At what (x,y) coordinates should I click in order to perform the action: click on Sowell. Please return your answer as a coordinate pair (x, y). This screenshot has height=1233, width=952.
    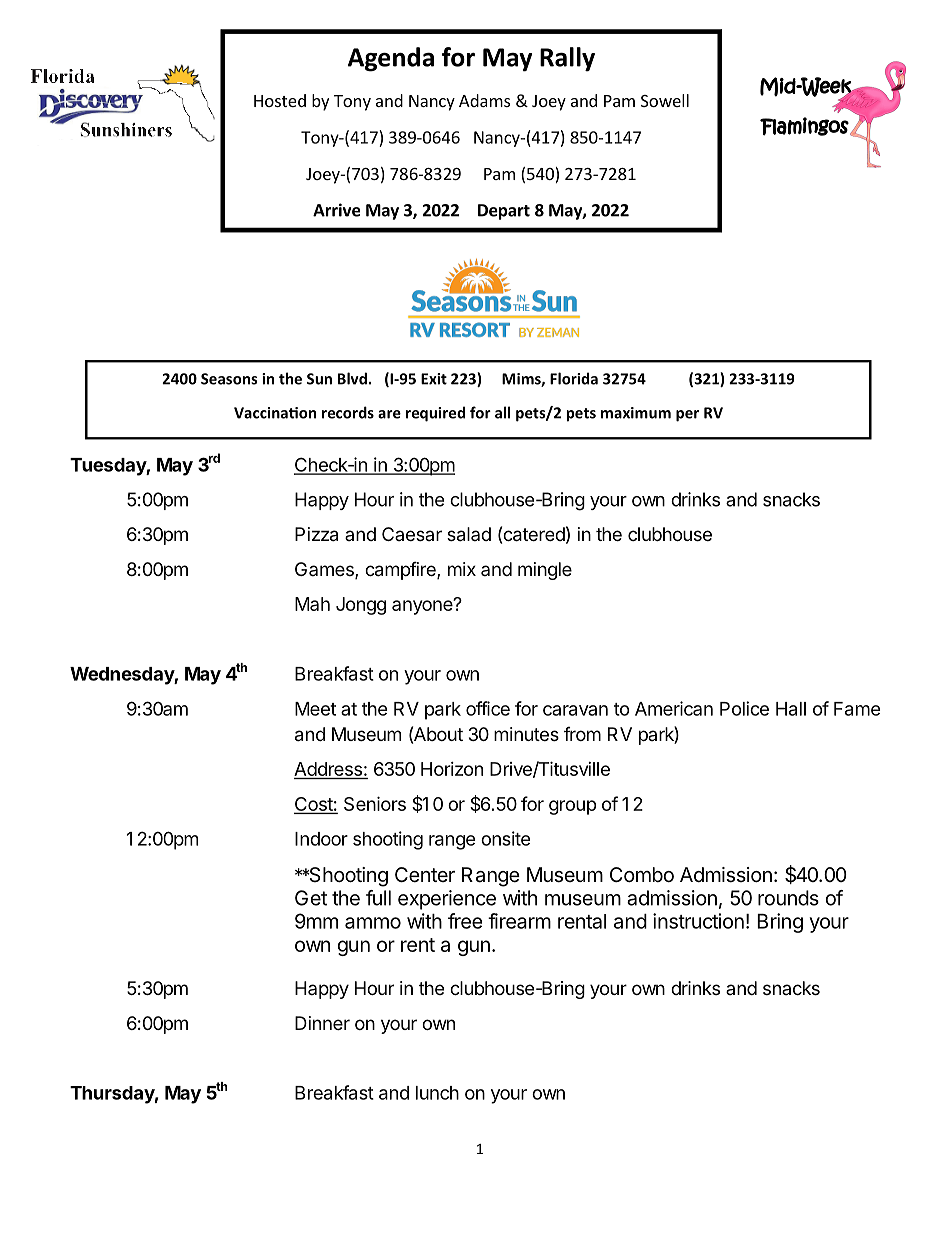
    Looking at the image, I should click on (665, 100).
